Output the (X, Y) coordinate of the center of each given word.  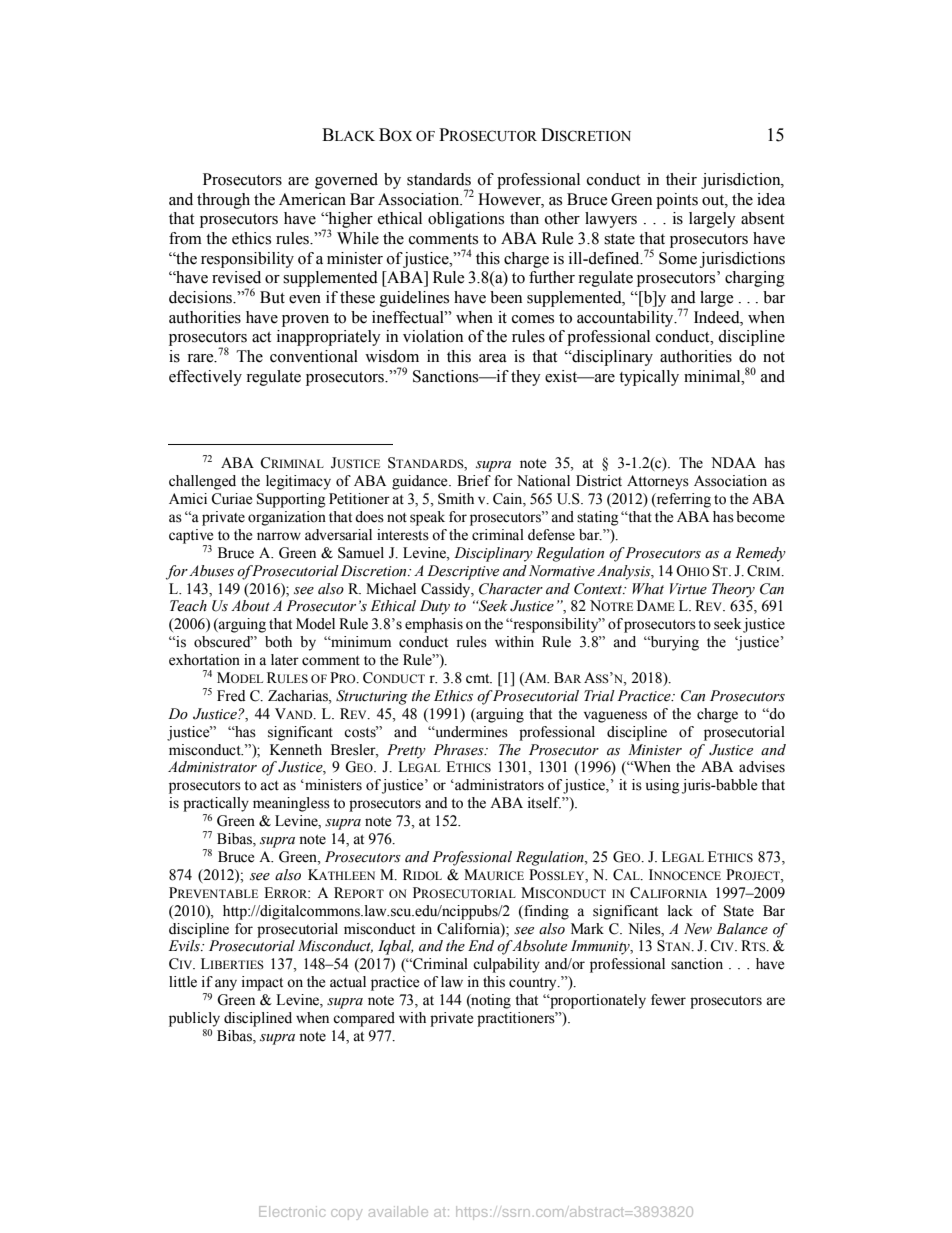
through (223, 201)
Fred (231, 696)
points (677, 201)
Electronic (292, 1211)
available (398, 1211)
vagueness (615, 717)
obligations (466, 220)
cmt (479, 679)
